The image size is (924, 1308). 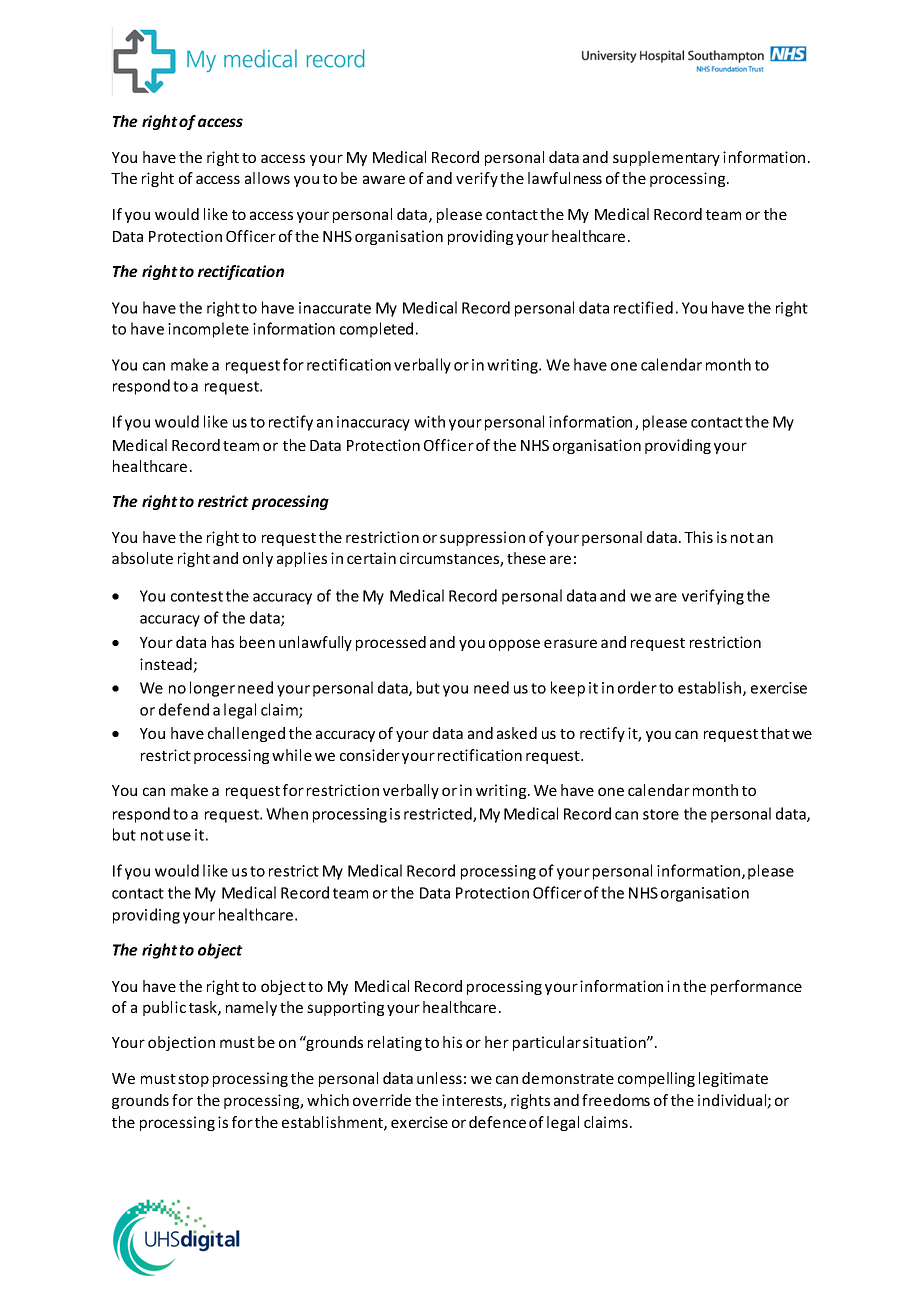 I want to click on aware, so click(x=384, y=179).
